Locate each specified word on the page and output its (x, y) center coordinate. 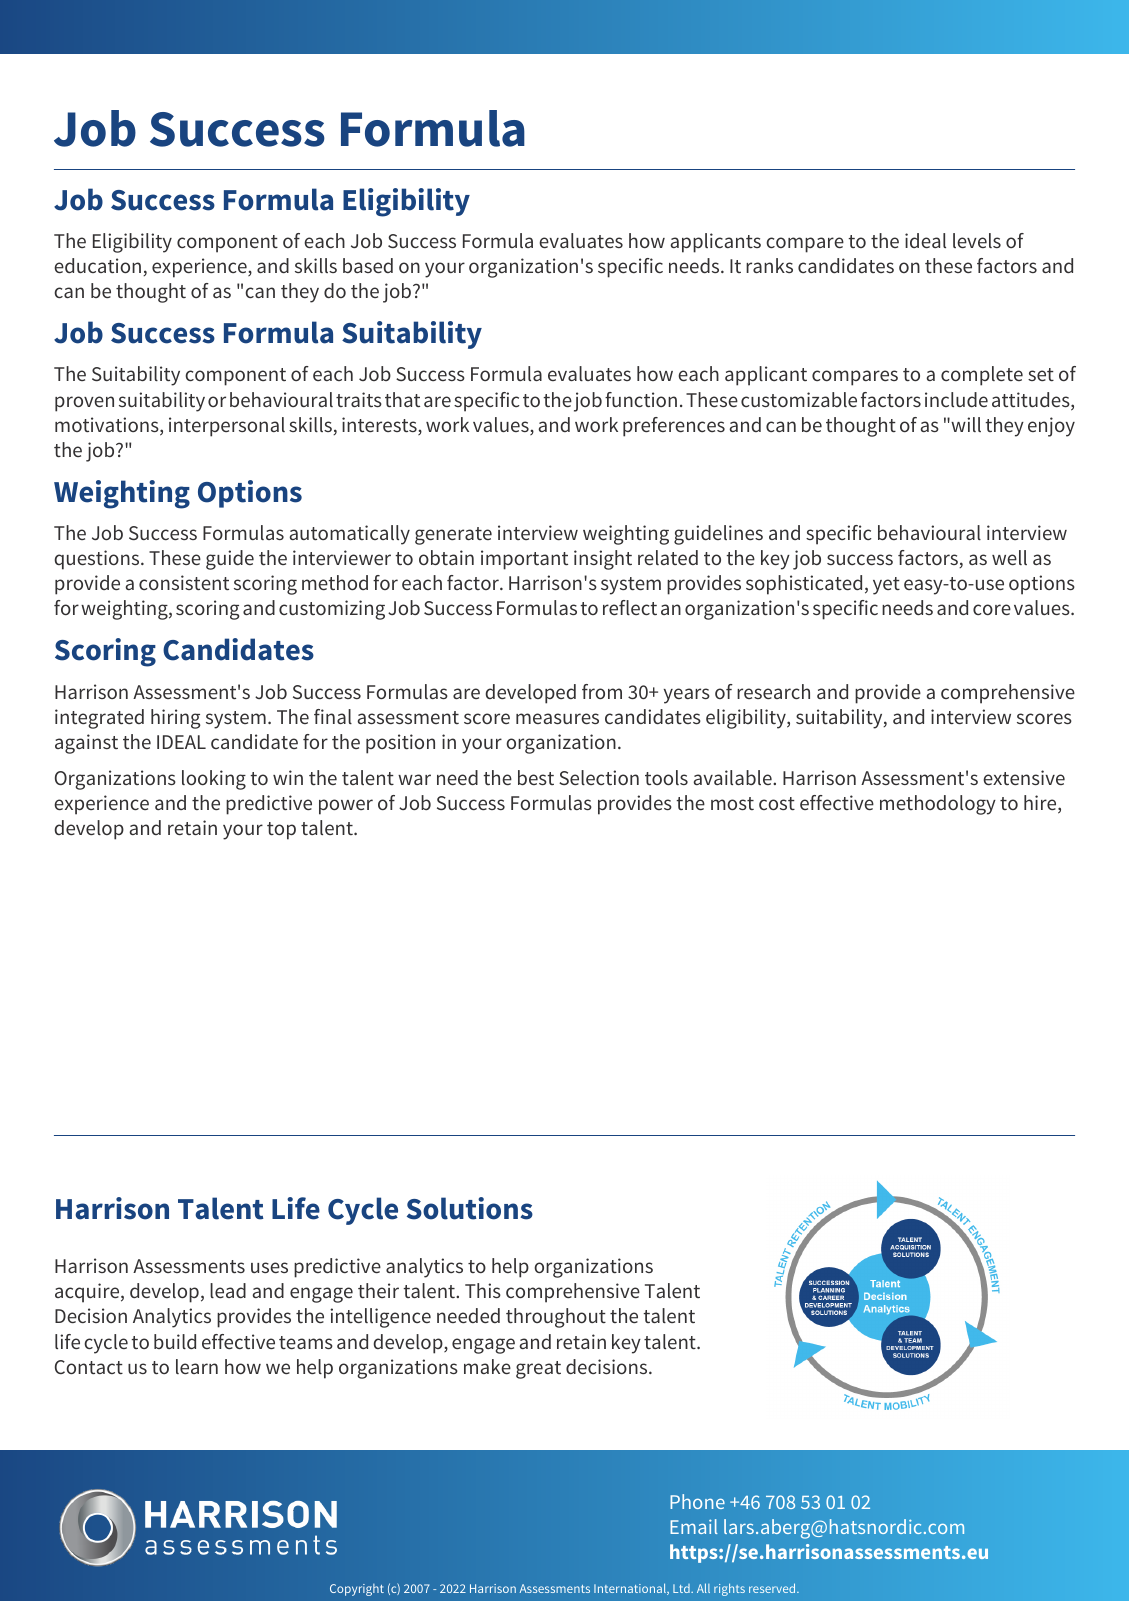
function (641, 399)
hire (1041, 804)
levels (977, 240)
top (281, 831)
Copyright (357, 1590)
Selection (599, 777)
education (97, 265)
